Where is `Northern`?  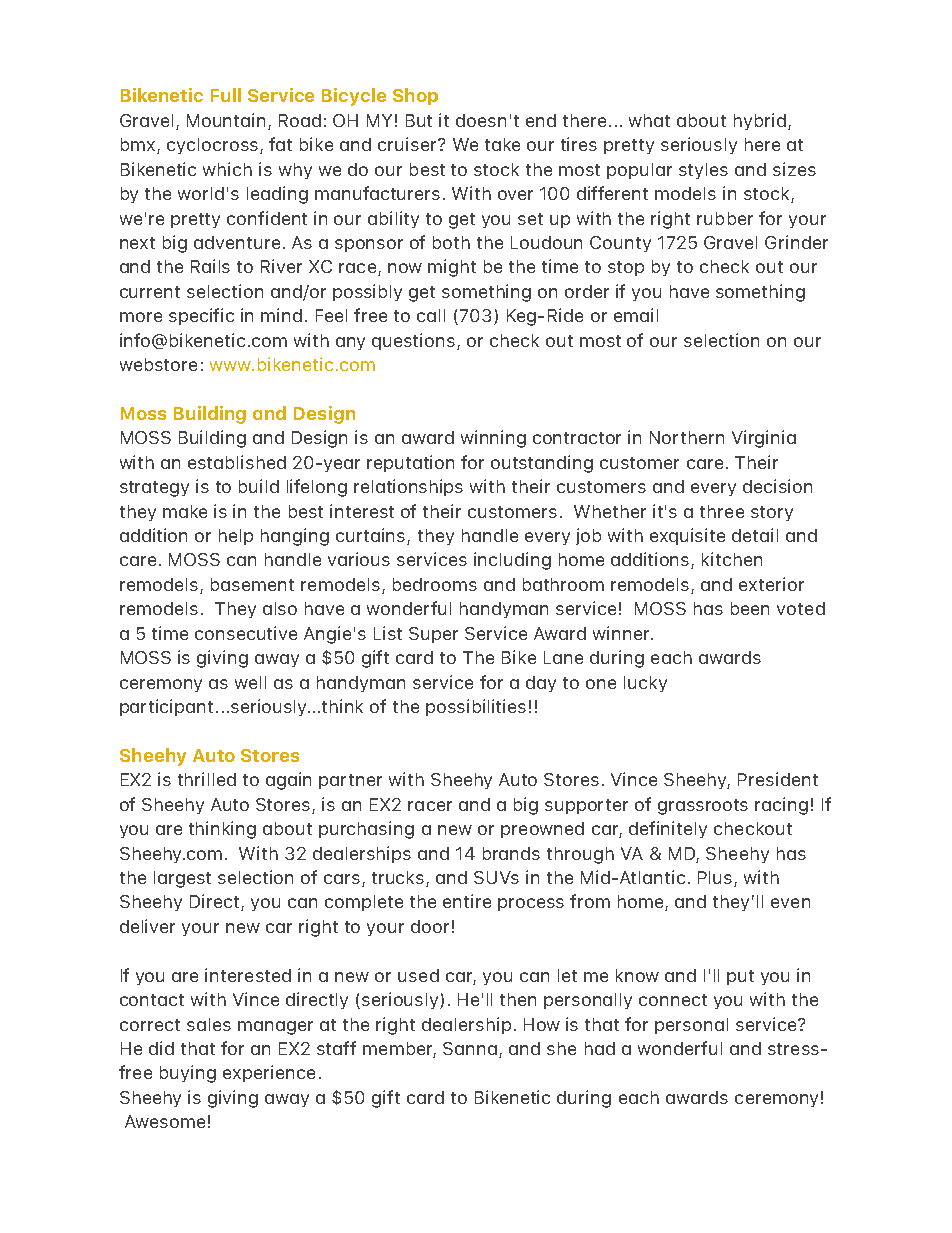 Northern is located at coordinates (687, 437).
